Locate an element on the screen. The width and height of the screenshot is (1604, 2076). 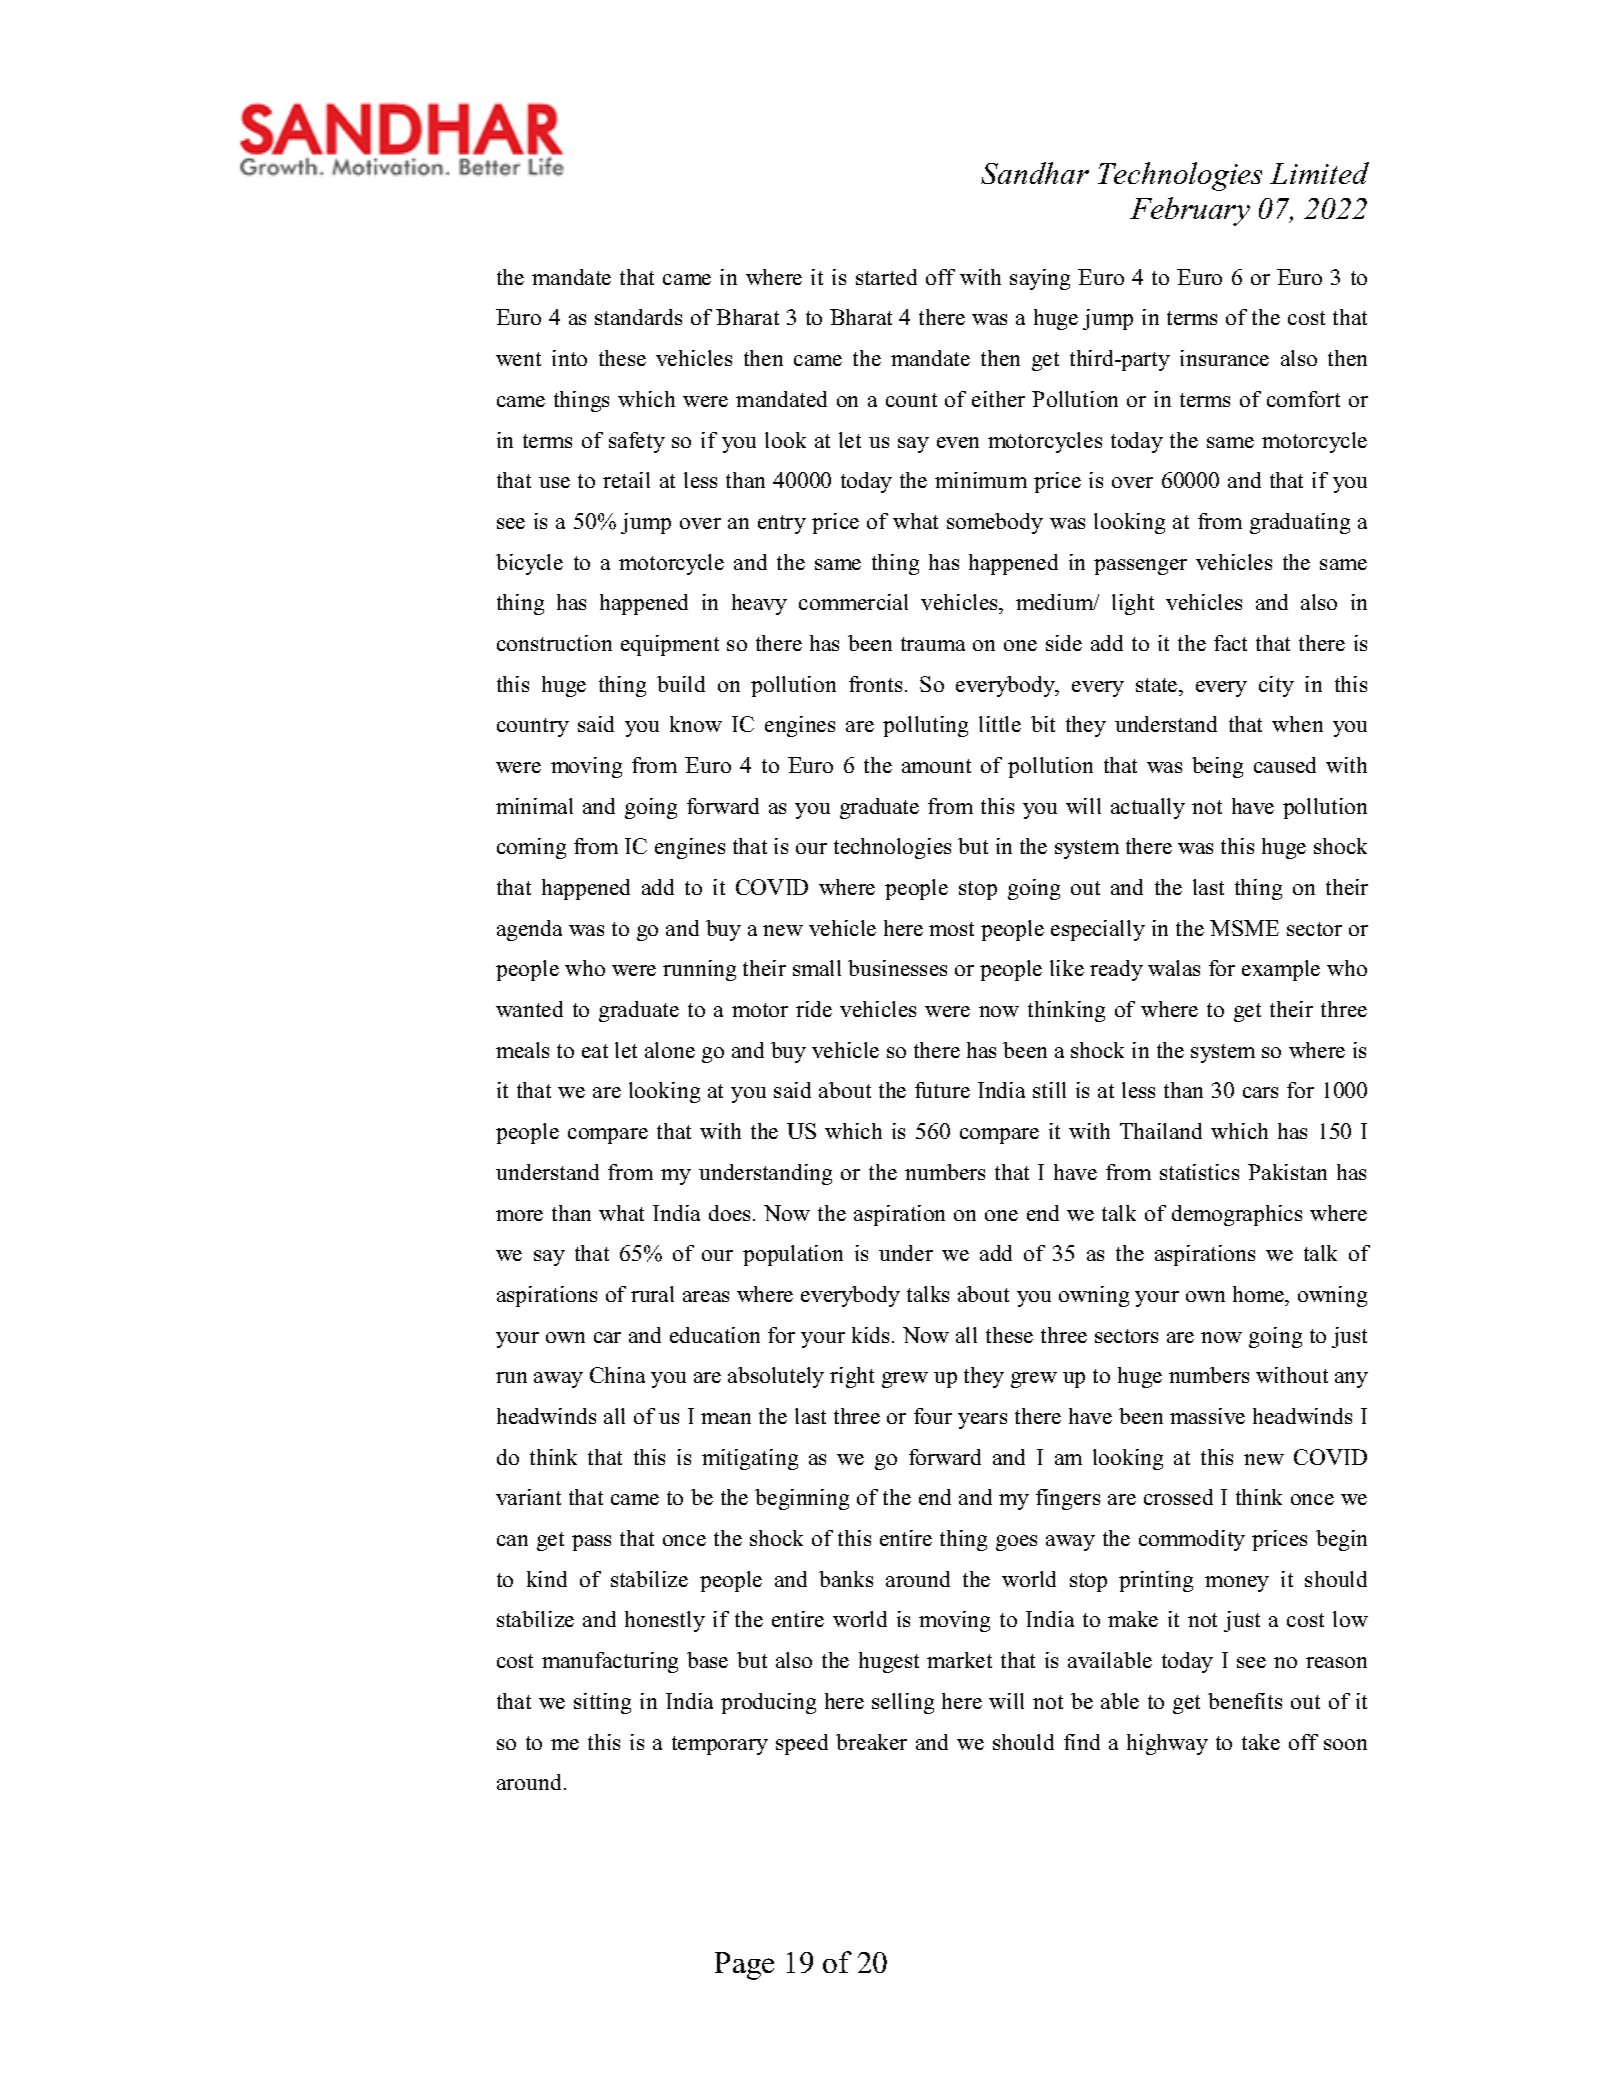
cars is located at coordinates (1260, 1092).
